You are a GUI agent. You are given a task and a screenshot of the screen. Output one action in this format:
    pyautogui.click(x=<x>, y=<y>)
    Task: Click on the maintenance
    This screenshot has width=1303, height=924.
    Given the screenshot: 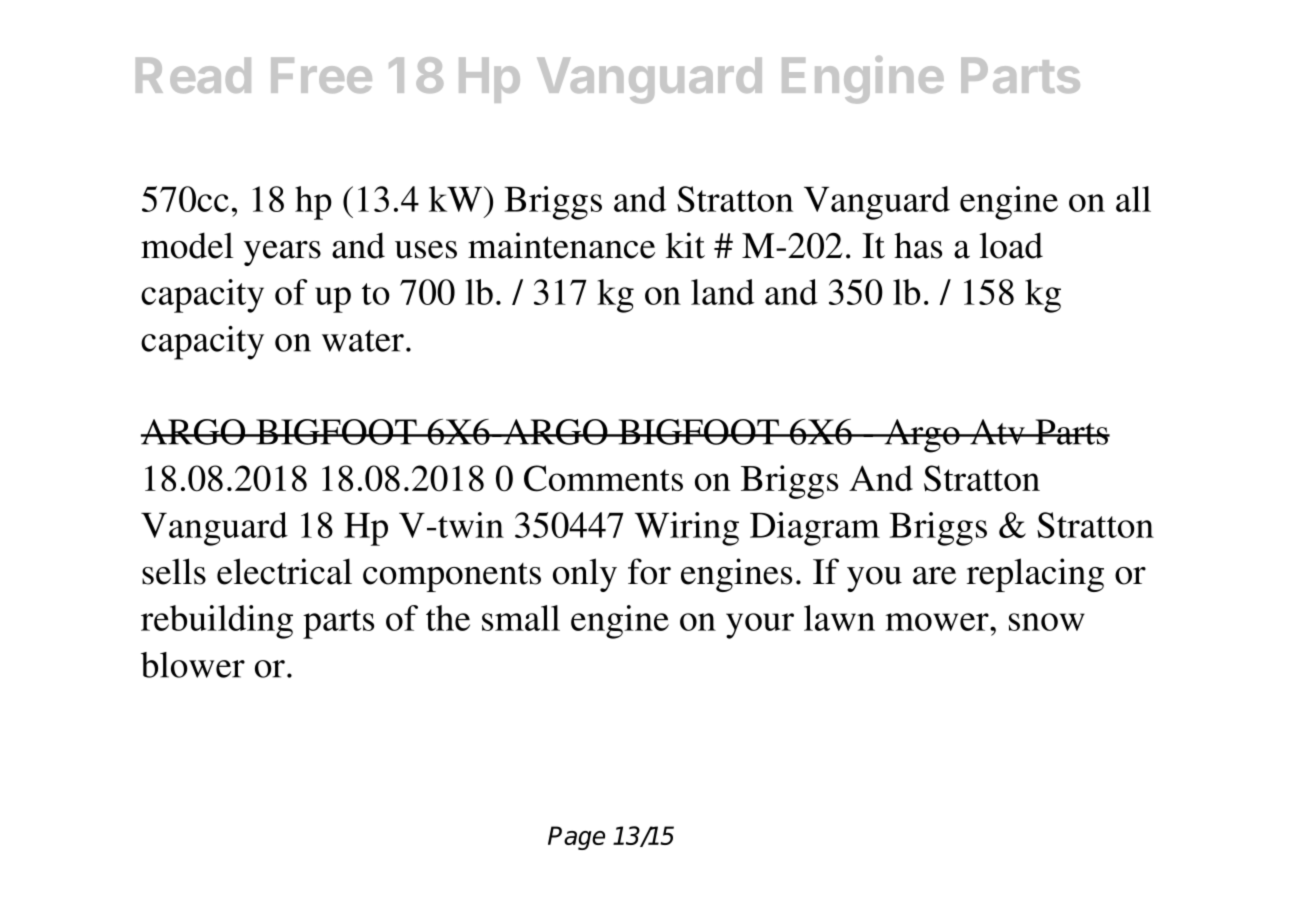 What is the action you would take?
    pyautogui.click(x=561, y=245)
